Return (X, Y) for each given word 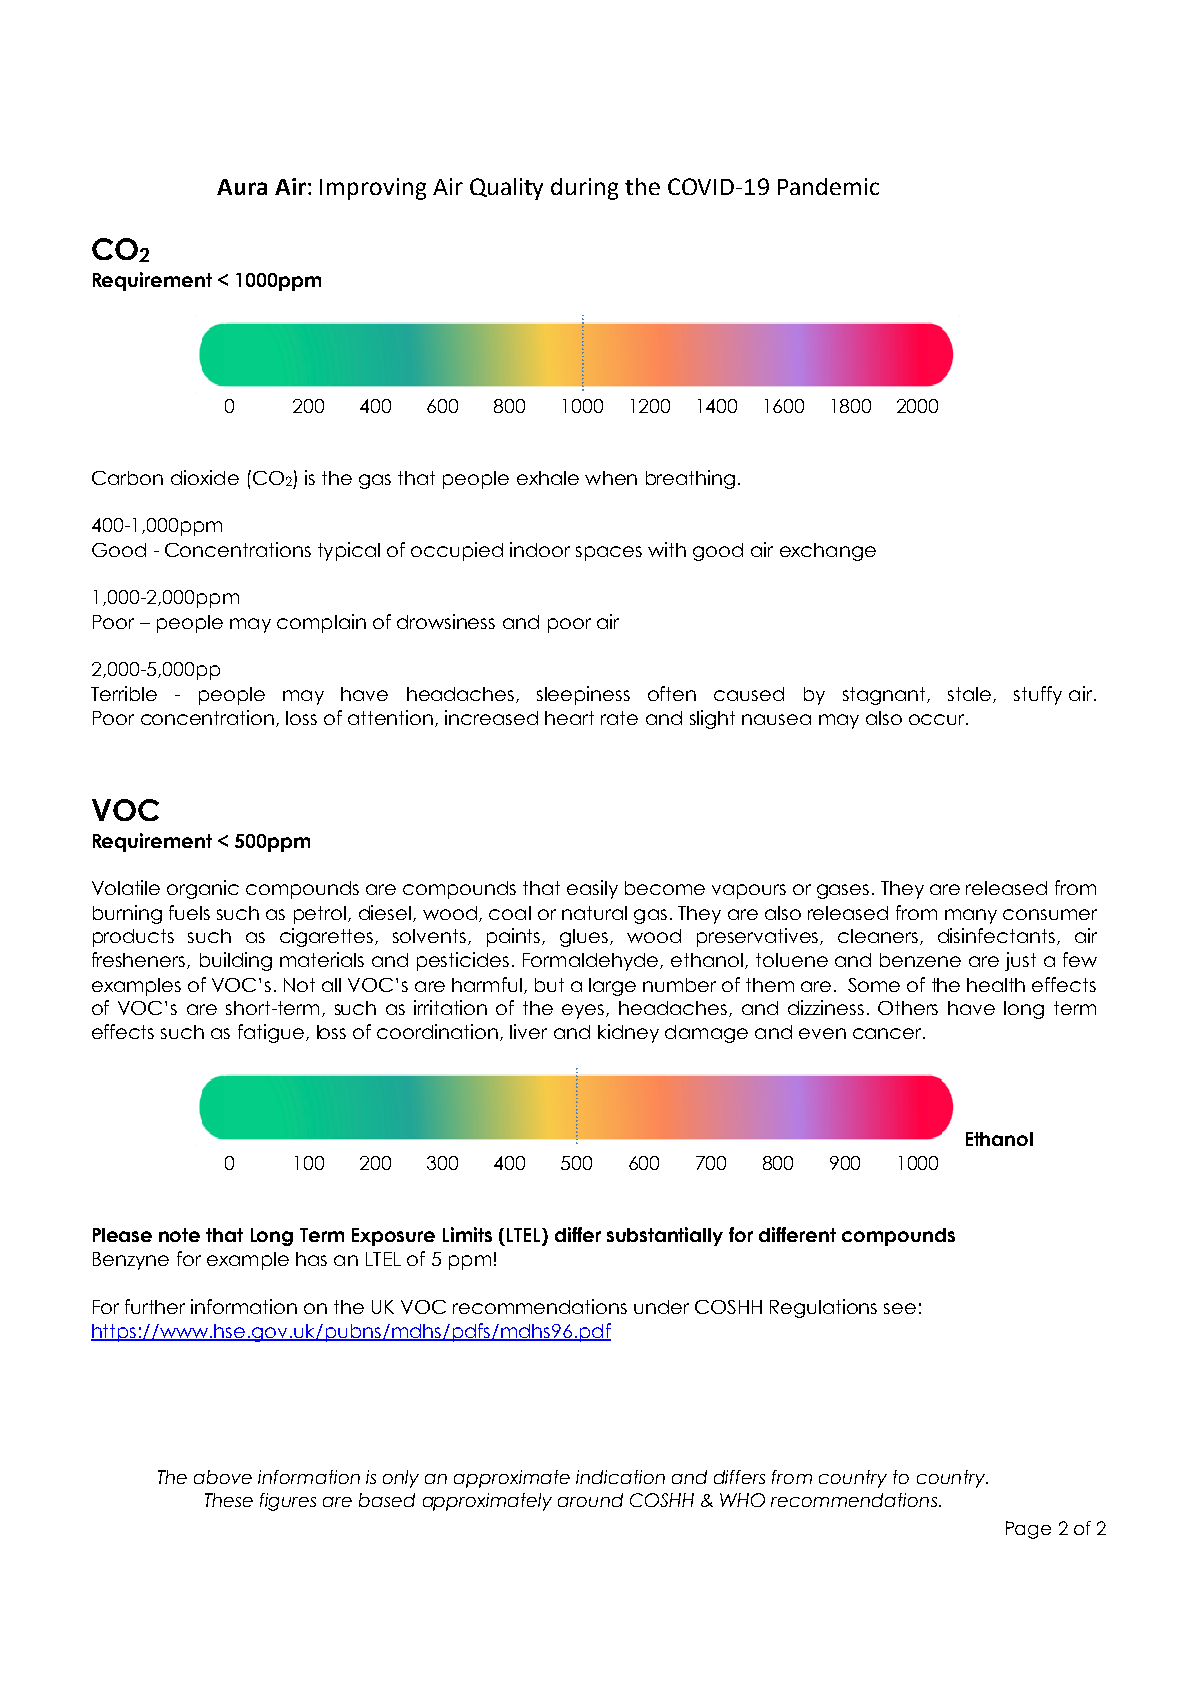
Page (1028, 1530)
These (229, 1500)
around (590, 1500)
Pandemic (828, 186)
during (584, 189)
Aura (242, 187)
